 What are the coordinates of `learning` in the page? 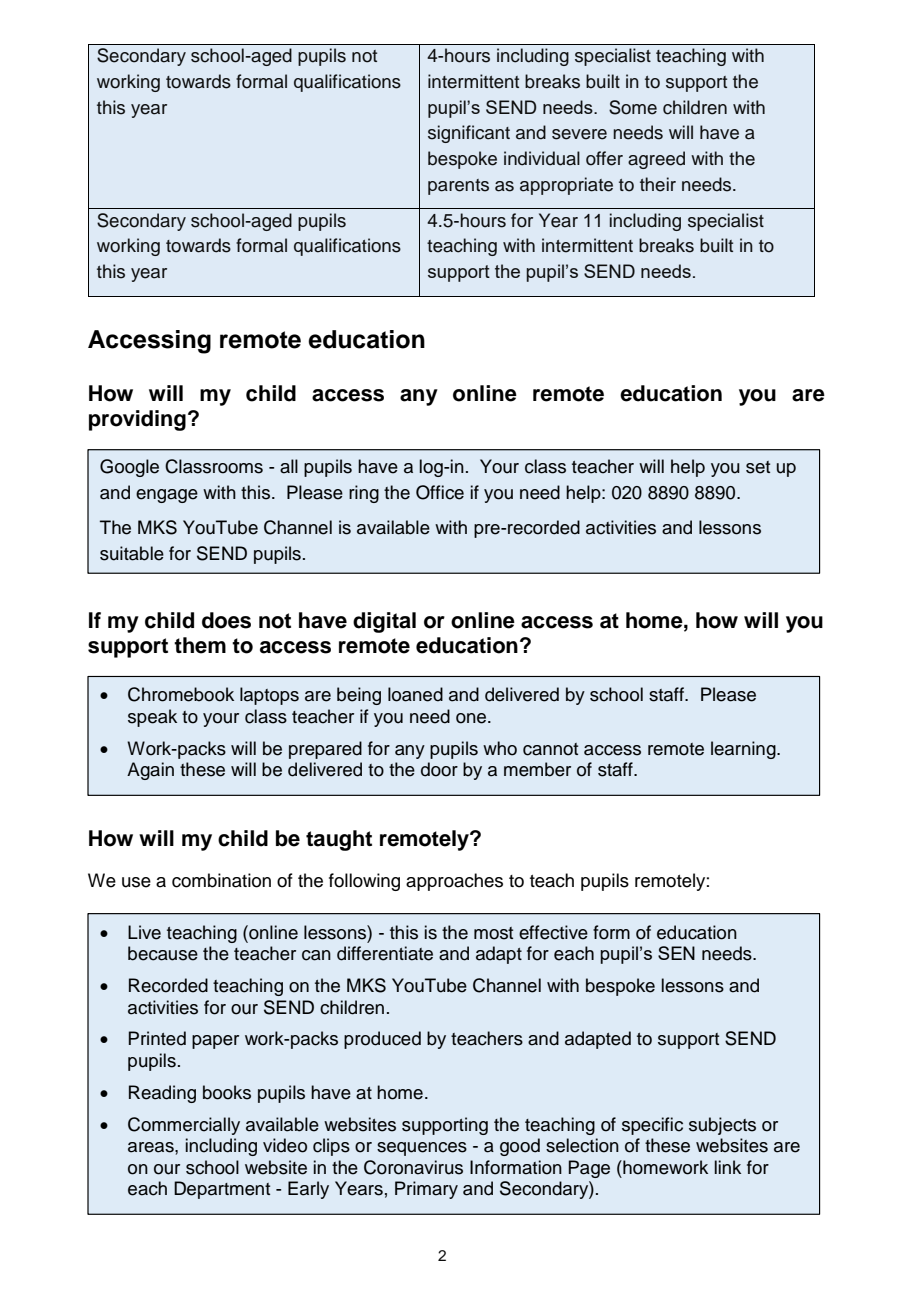 It's located at (744, 750).
